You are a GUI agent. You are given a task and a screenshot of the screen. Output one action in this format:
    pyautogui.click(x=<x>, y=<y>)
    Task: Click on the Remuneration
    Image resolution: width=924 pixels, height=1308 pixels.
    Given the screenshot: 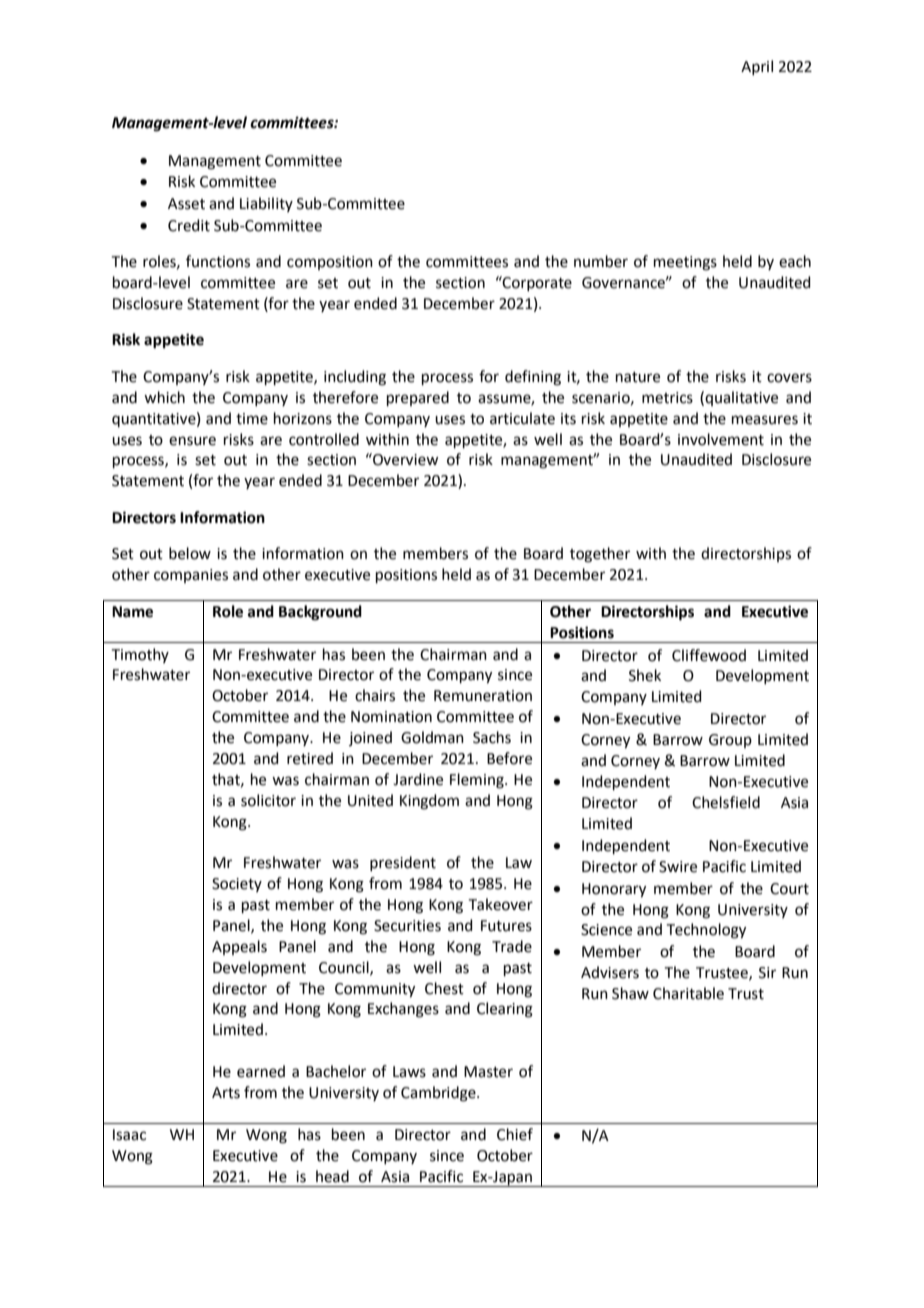 What is the action you would take?
    pyautogui.click(x=483, y=696)
